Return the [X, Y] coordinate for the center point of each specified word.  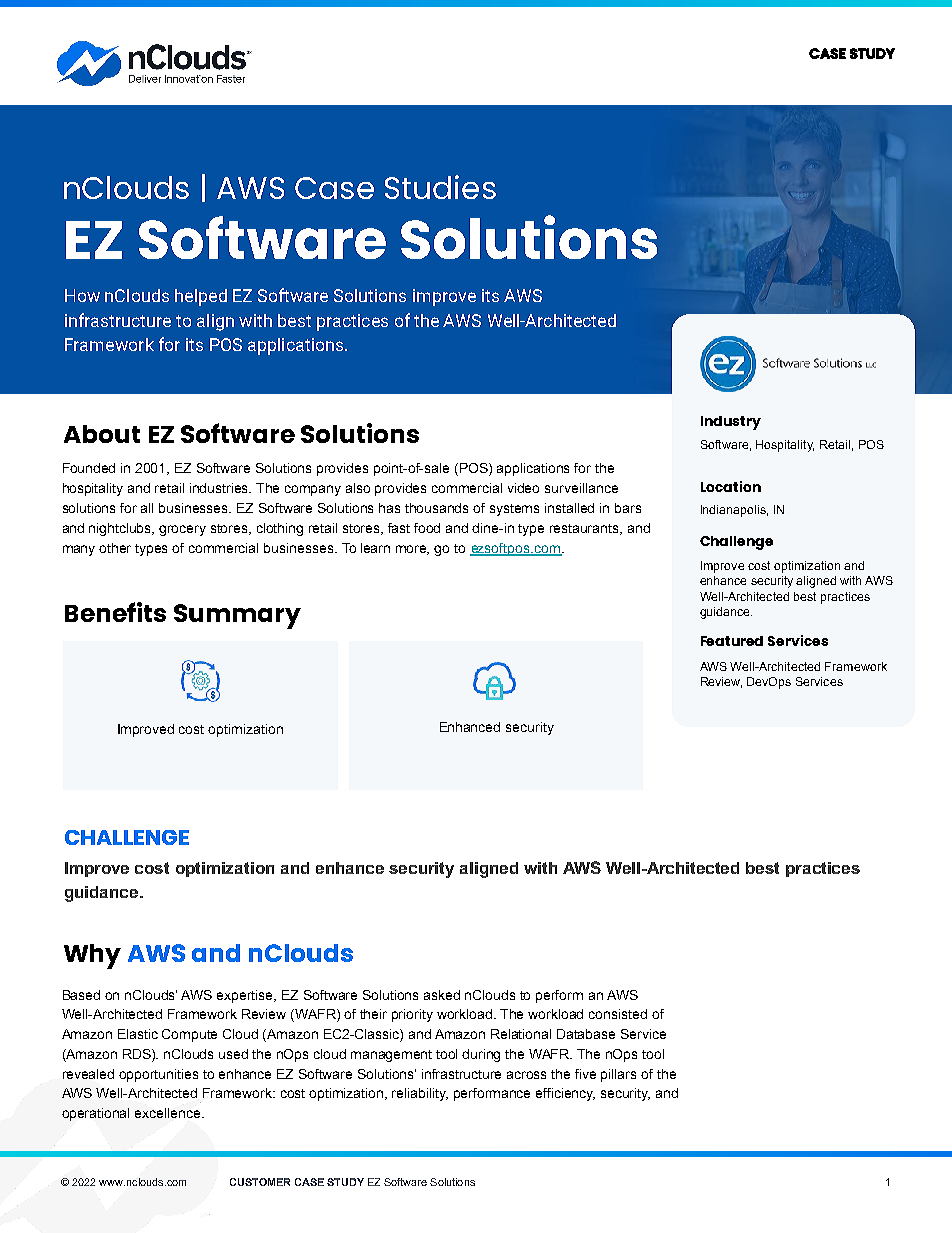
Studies [440, 187]
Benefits [115, 612]
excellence [169, 1113]
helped [201, 297]
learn [375, 548]
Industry [731, 423]
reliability [420, 1094]
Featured [732, 641]
